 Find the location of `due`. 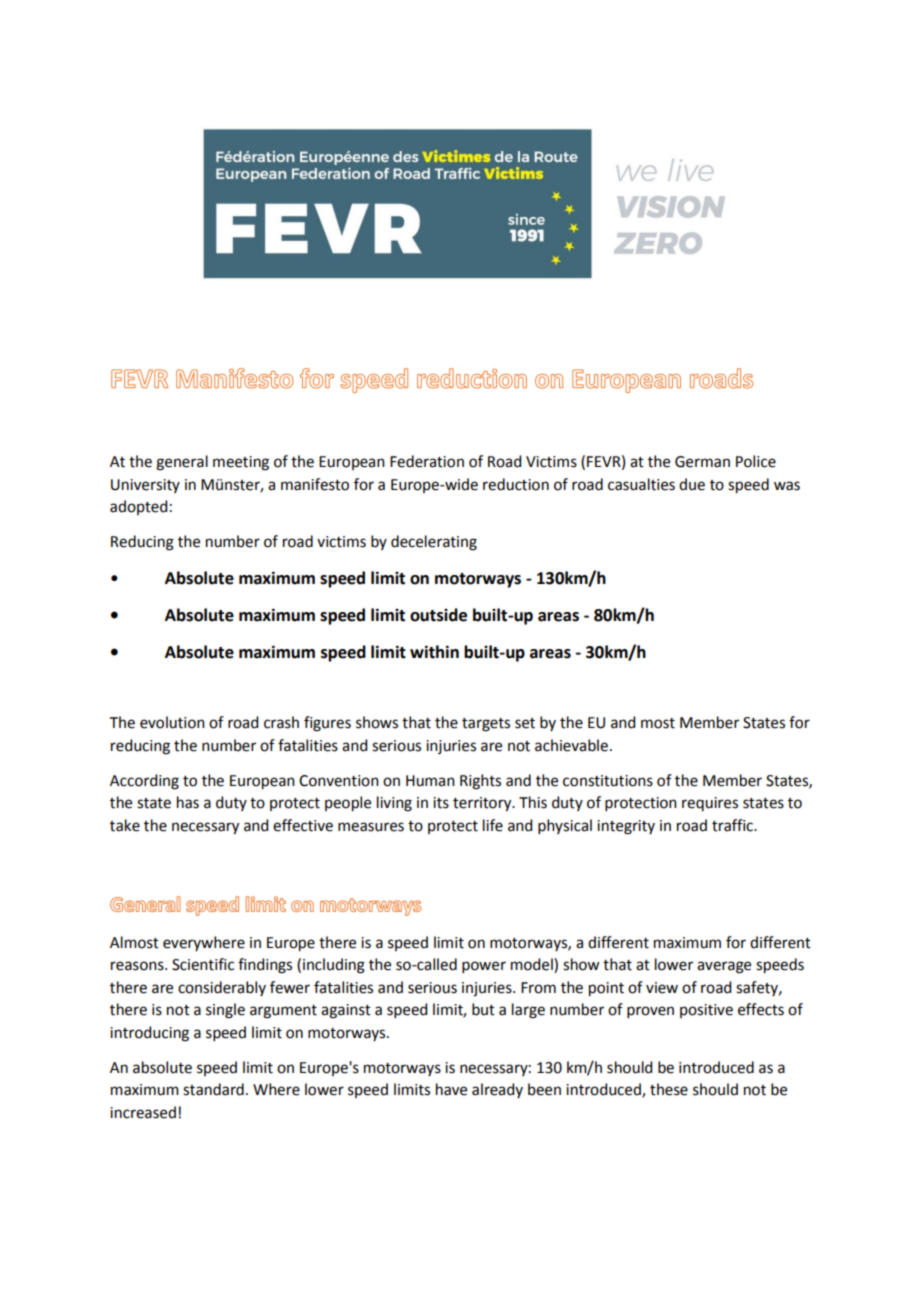

due is located at coordinates (692, 484).
